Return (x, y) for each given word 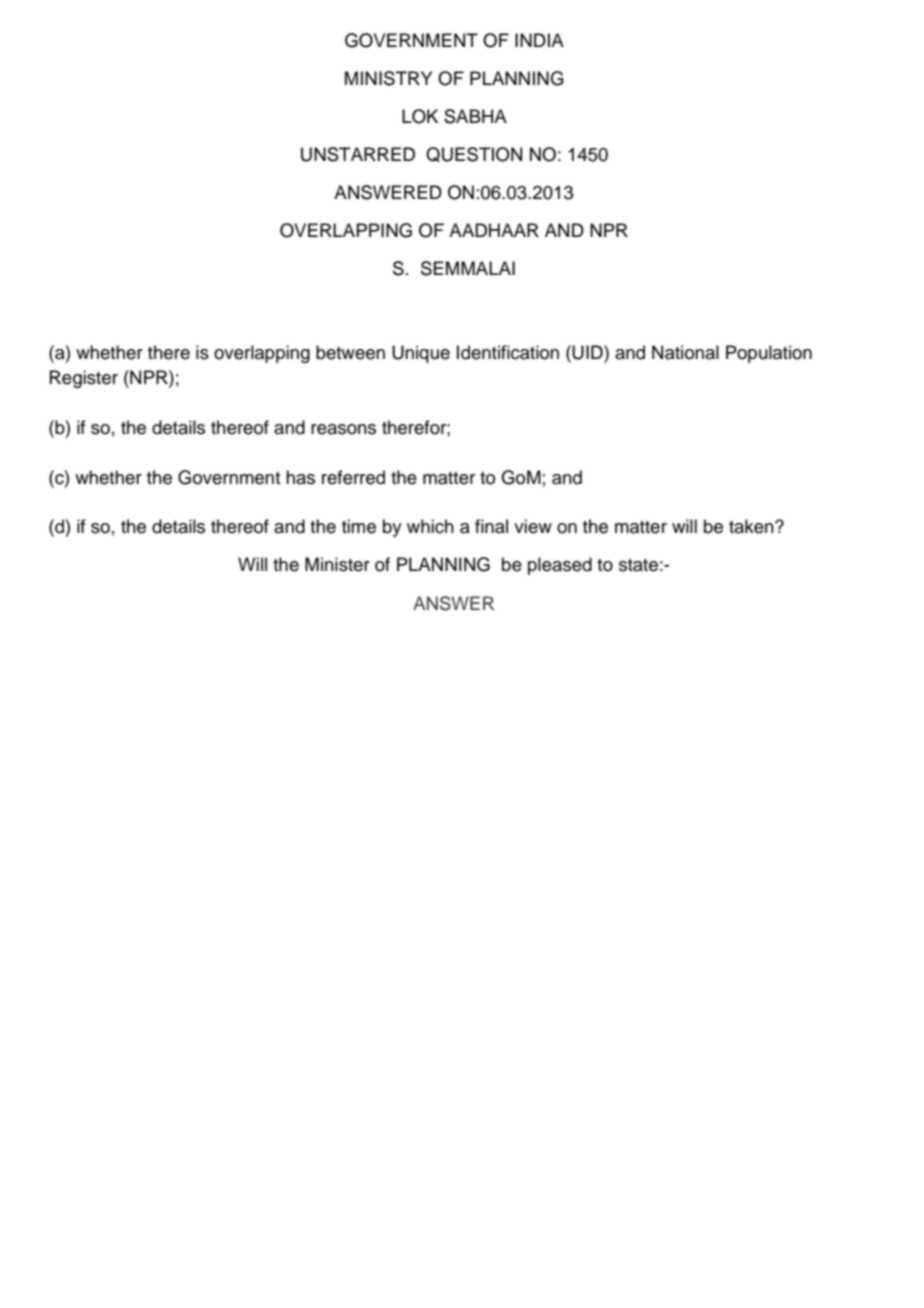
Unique (421, 354)
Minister (337, 564)
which (430, 526)
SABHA (475, 116)
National (685, 352)
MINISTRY (388, 78)
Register (84, 379)
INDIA (539, 40)
